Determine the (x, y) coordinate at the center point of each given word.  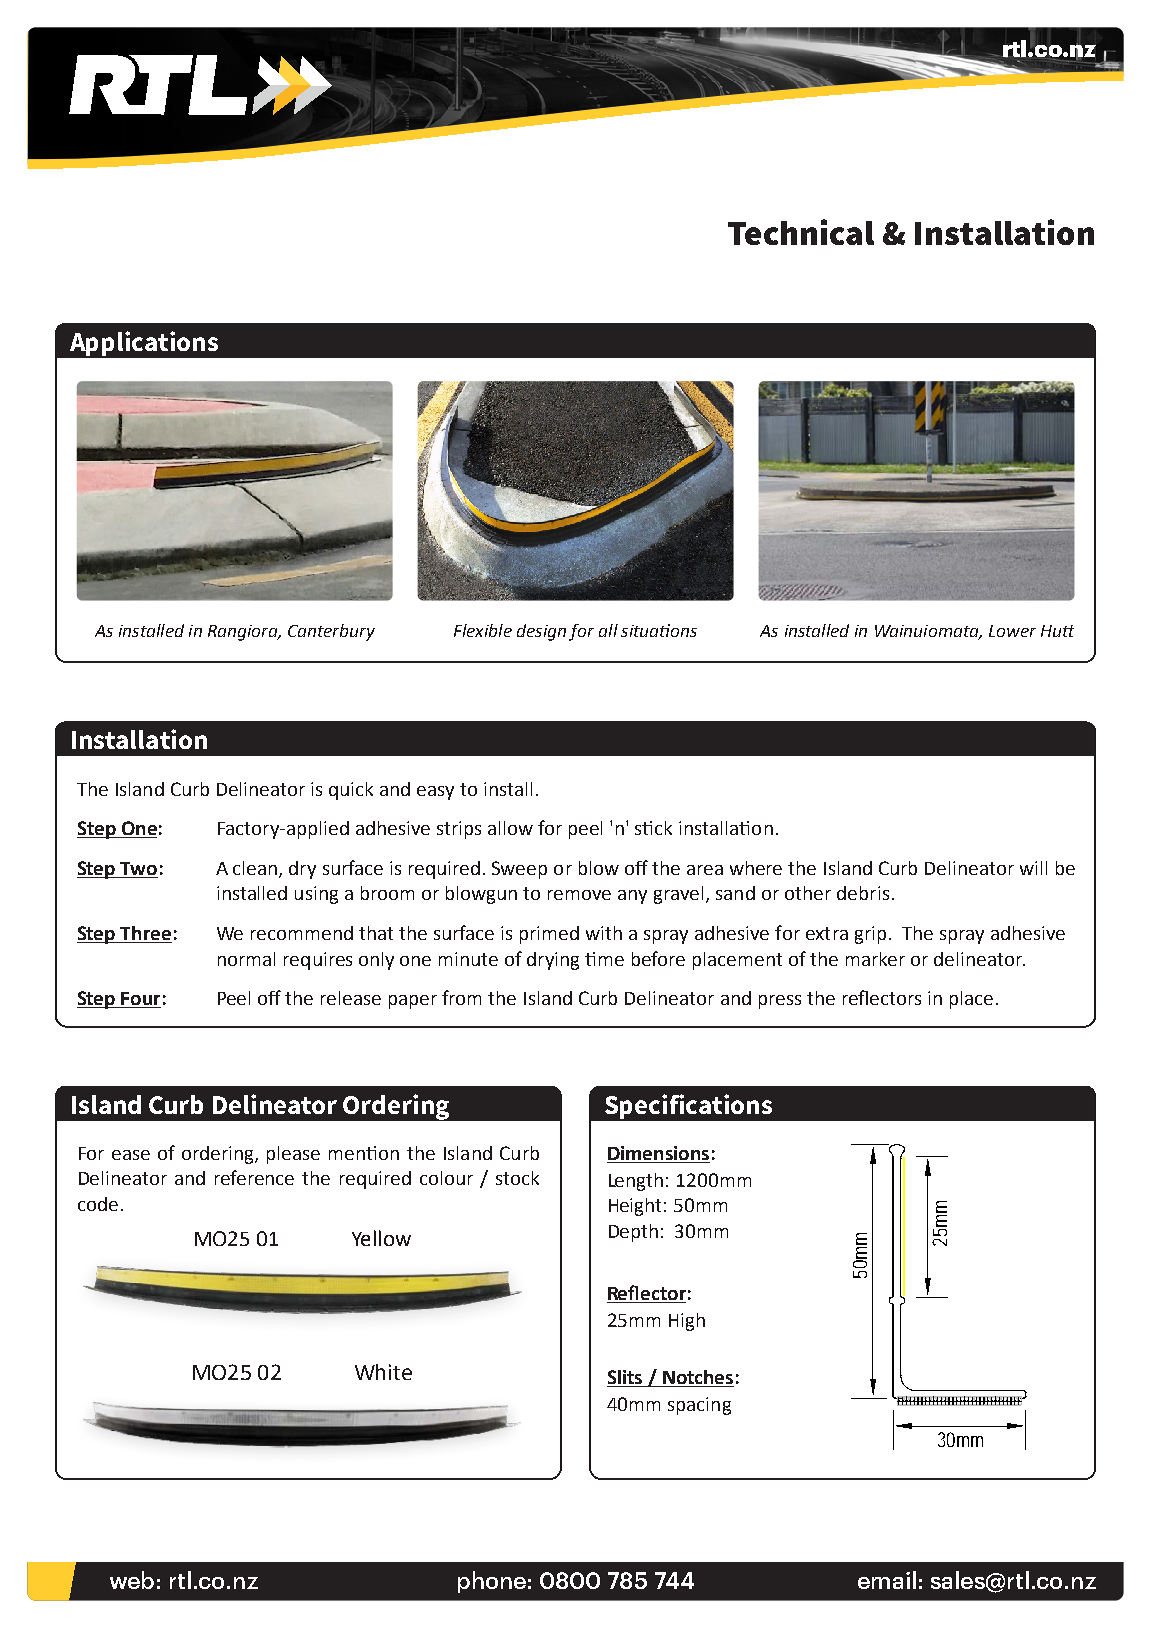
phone (492, 1582)
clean (256, 869)
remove (579, 895)
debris (863, 893)
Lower (1012, 631)
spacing (699, 1406)
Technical (801, 232)
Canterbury (331, 632)
